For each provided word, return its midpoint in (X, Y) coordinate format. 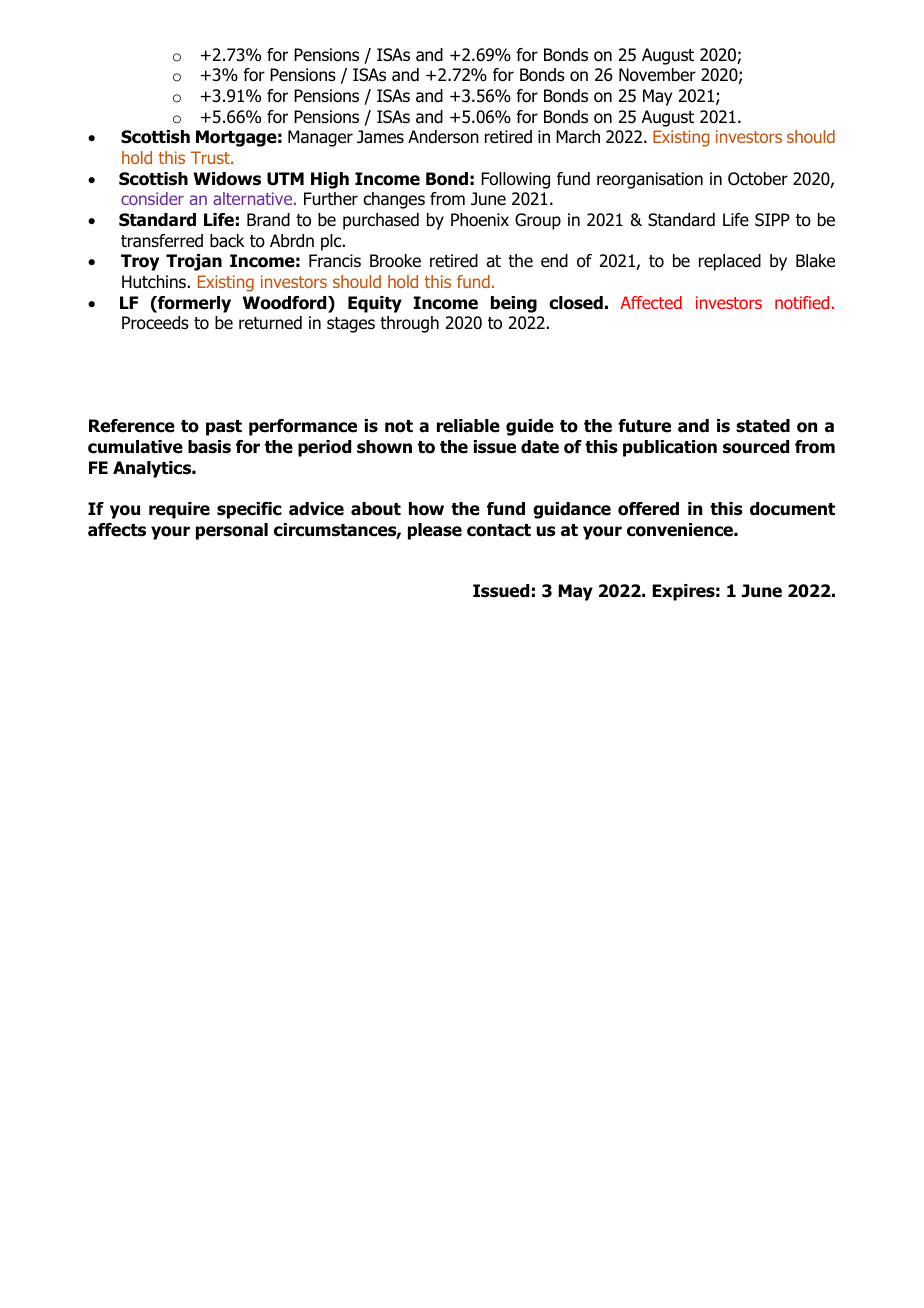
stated (763, 426)
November (657, 75)
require (179, 510)
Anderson (443, 137)
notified (802, 302)
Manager (320, 138)
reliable (468, 426)
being (514, 304)
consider (152, 198)
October (758, 179)
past (224, 428)
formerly (193, 304)
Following (515, 180)
